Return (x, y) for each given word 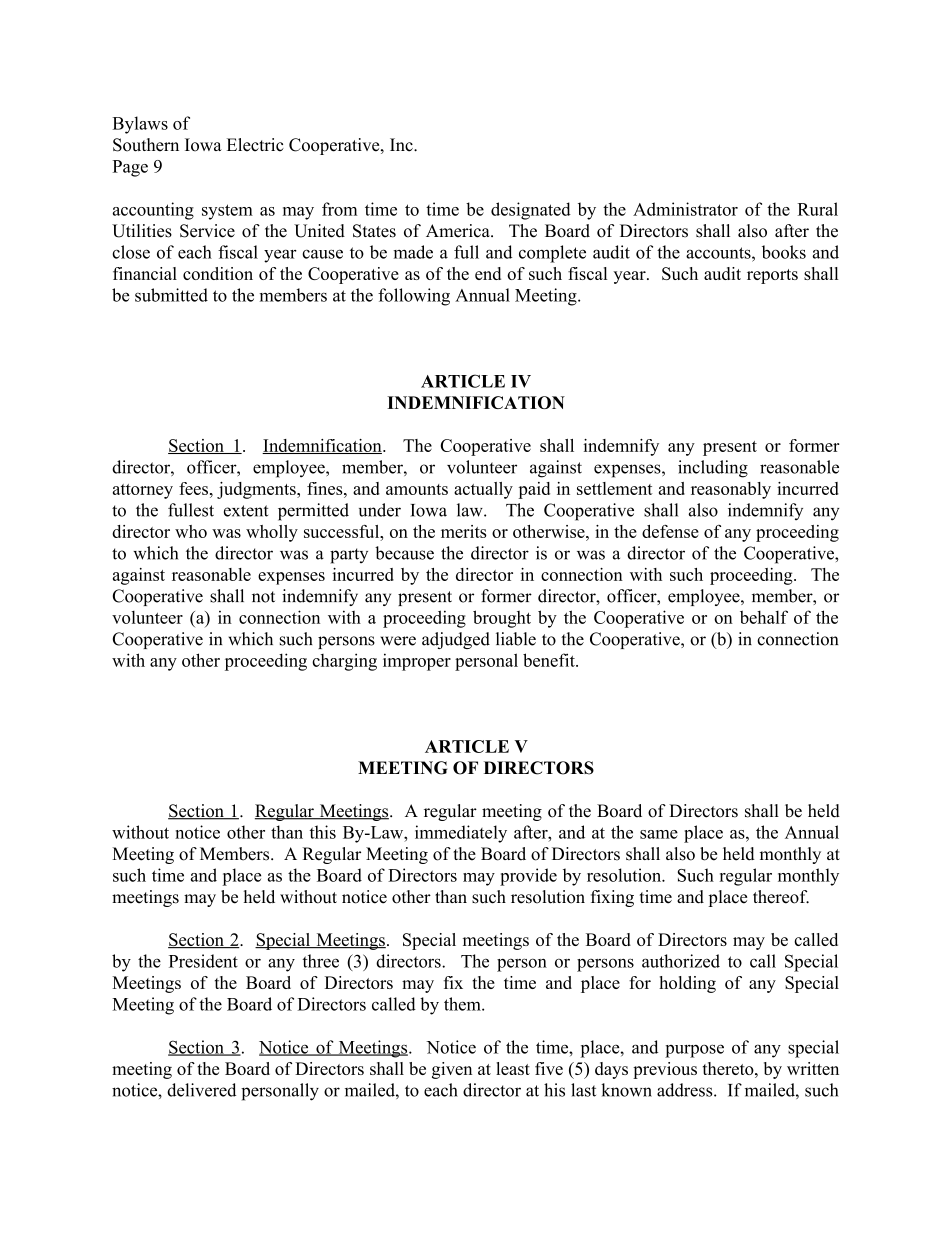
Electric (255, 145)
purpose (694, 1051)
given (452, 1070)
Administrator (685, 209)
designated (531, 211)
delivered (201, 1090)
